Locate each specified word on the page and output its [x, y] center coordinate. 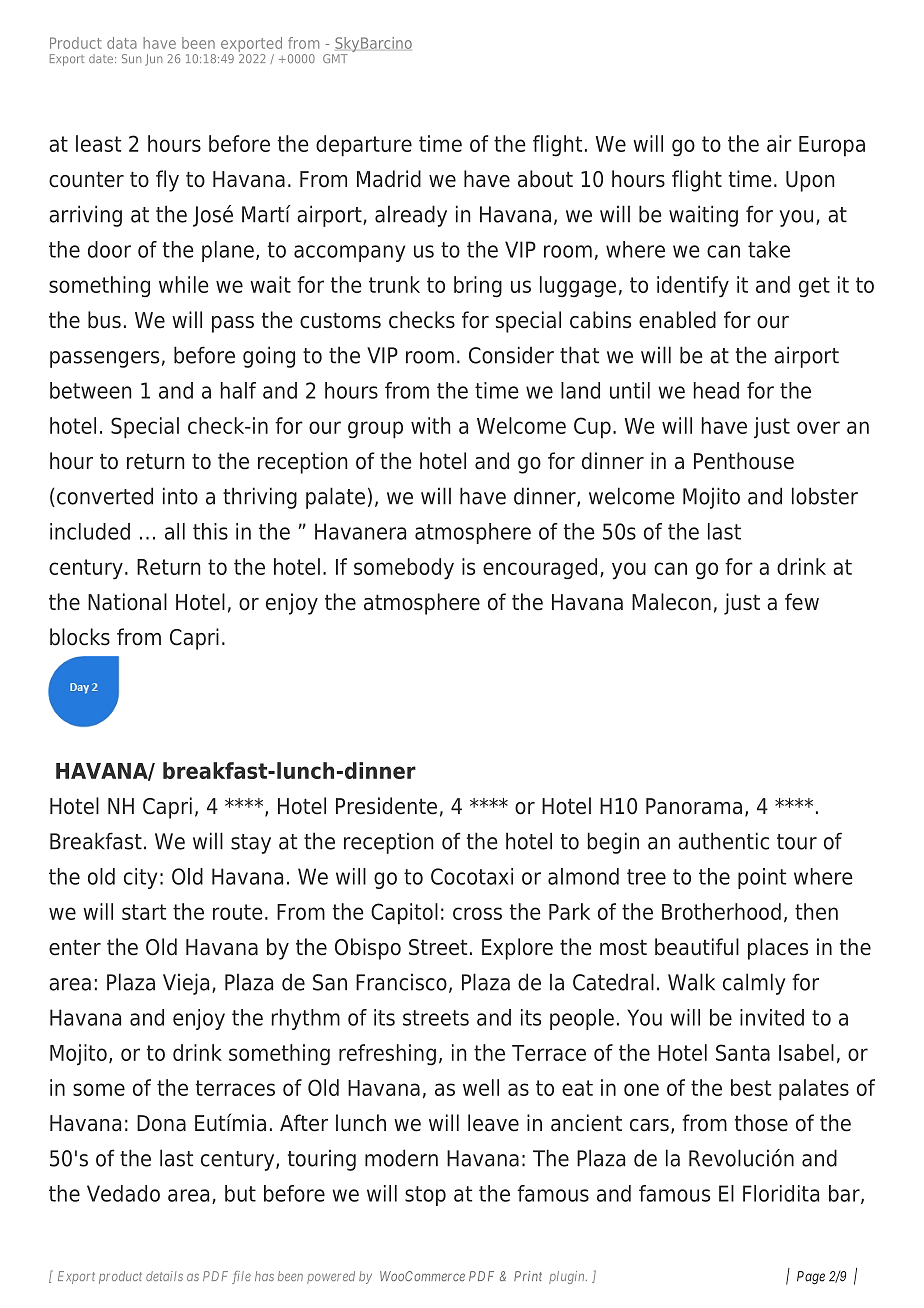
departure [364, 146]
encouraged [540, 569]
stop [425, 1196]
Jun [153, 60]
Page [811, 1277]
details [164, 1276]
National [127, 602]
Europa [832, 146]
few [802, 602]
